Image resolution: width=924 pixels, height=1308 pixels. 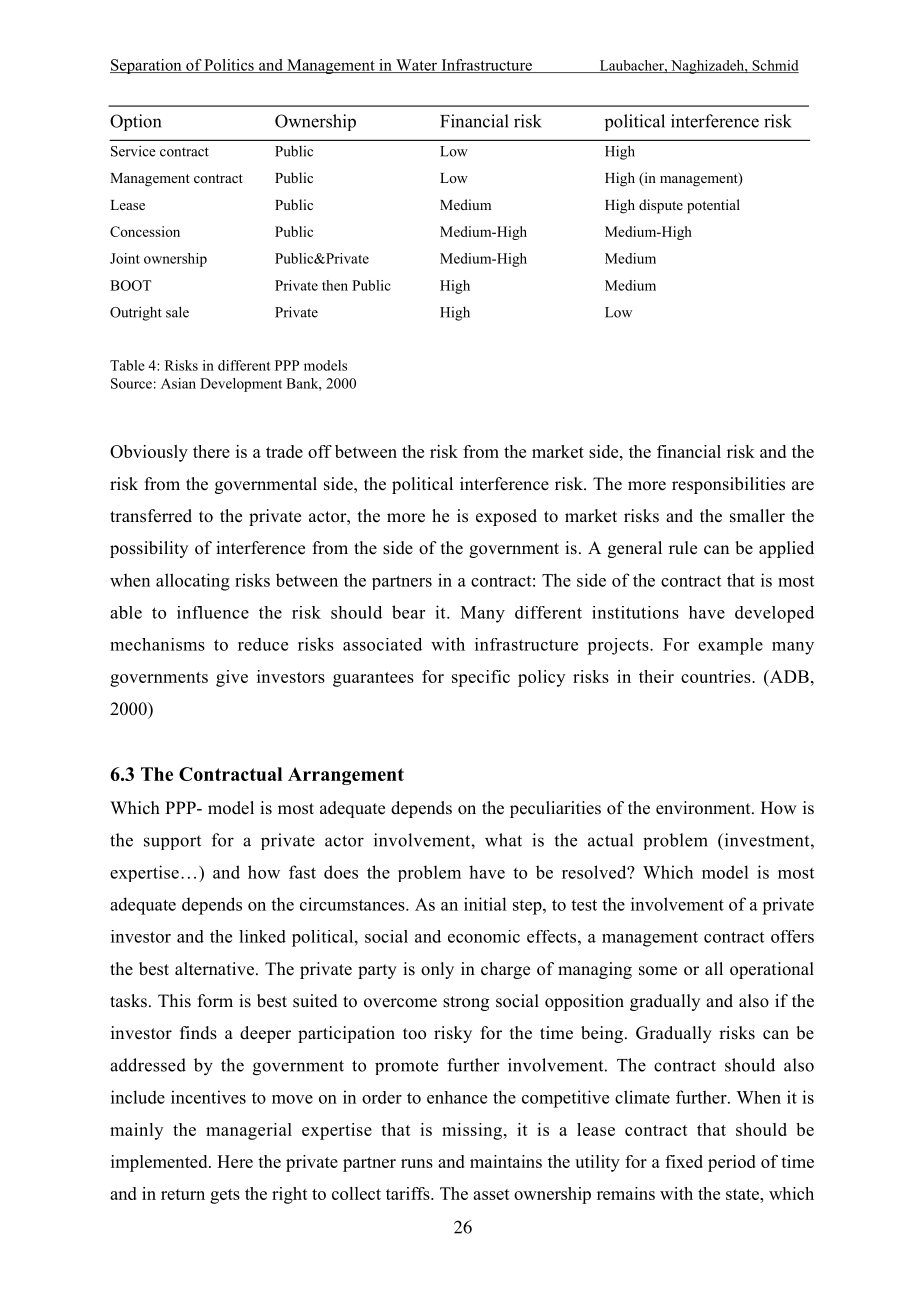 I want to click on gets, so click(x=225, y=1196).
